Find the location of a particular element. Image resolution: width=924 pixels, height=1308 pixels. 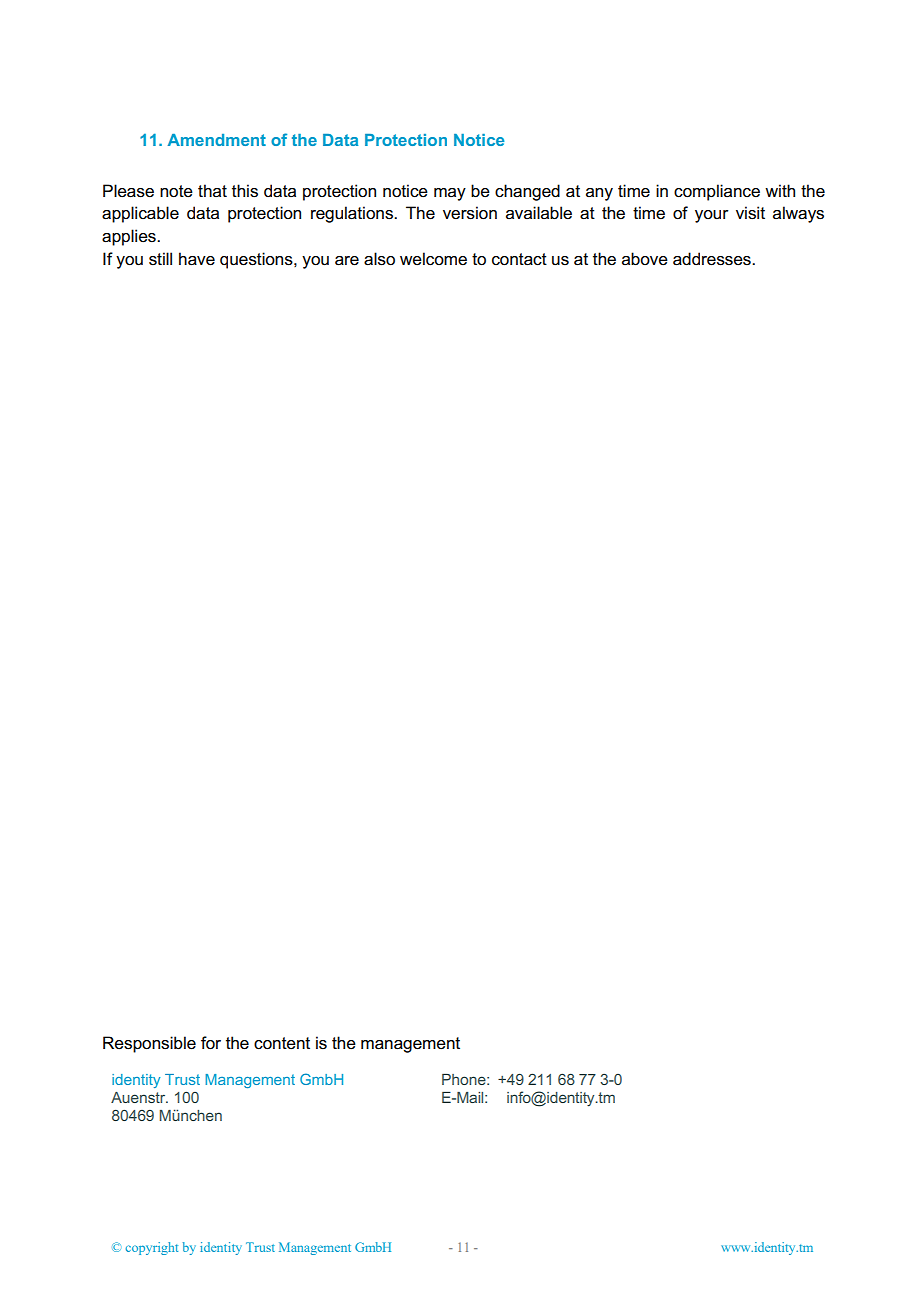

for is located at coordinates (211, 1043).
